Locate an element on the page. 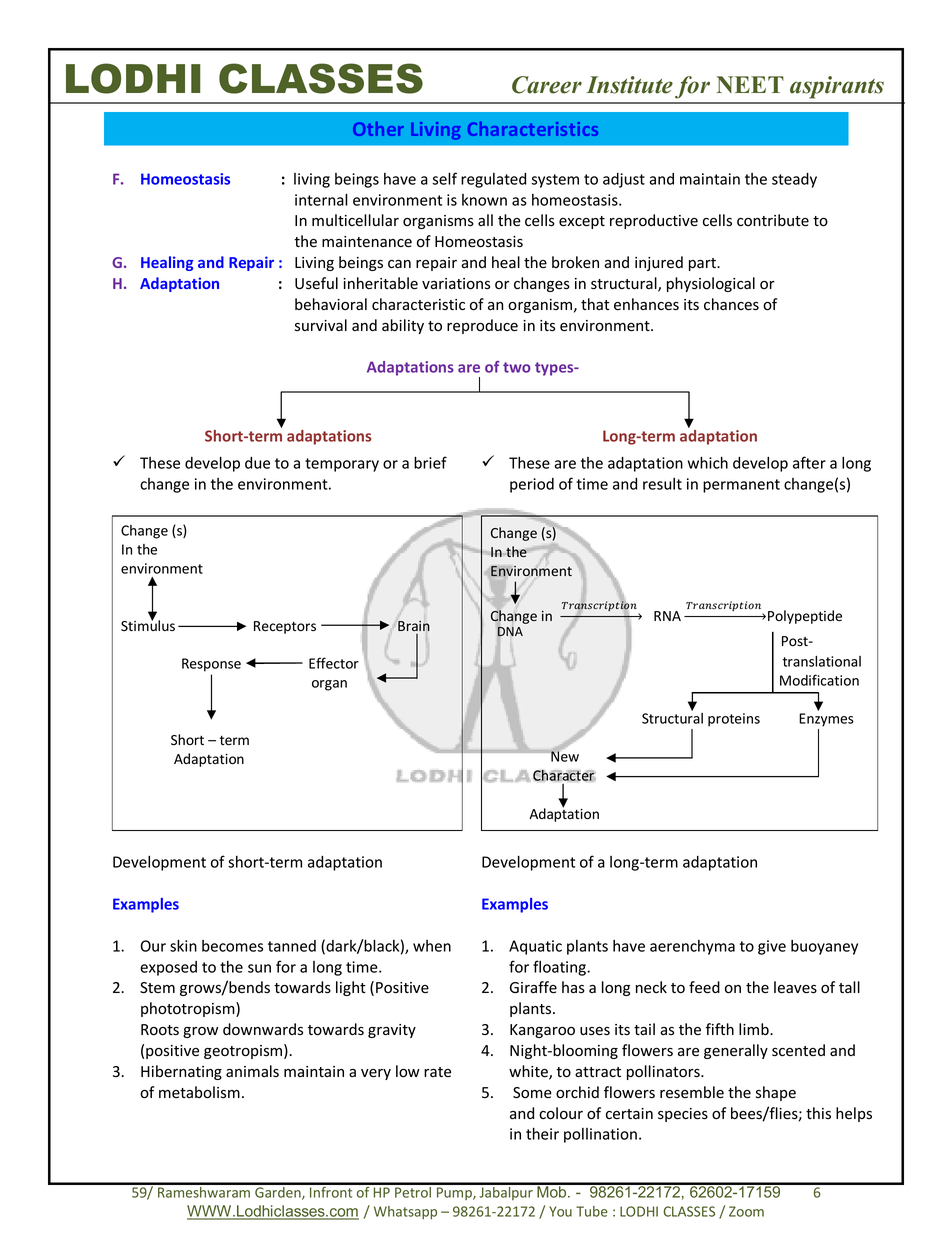  NEET is located at coordinates (750, 84).
